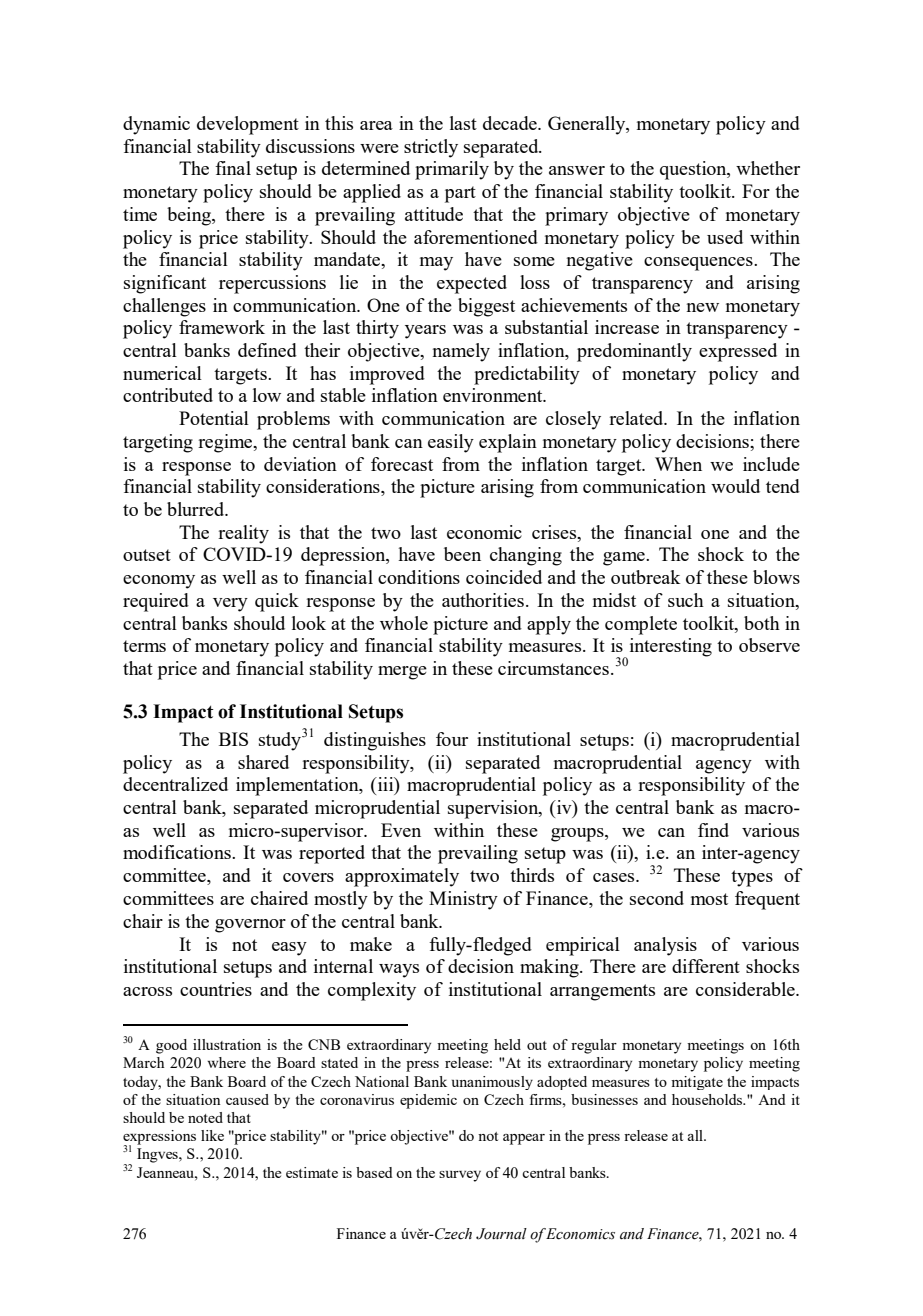 The width and height of the document is (923, 1316). Describe the element at coordinates (233, 168) in the document. I see `final` at that location.
